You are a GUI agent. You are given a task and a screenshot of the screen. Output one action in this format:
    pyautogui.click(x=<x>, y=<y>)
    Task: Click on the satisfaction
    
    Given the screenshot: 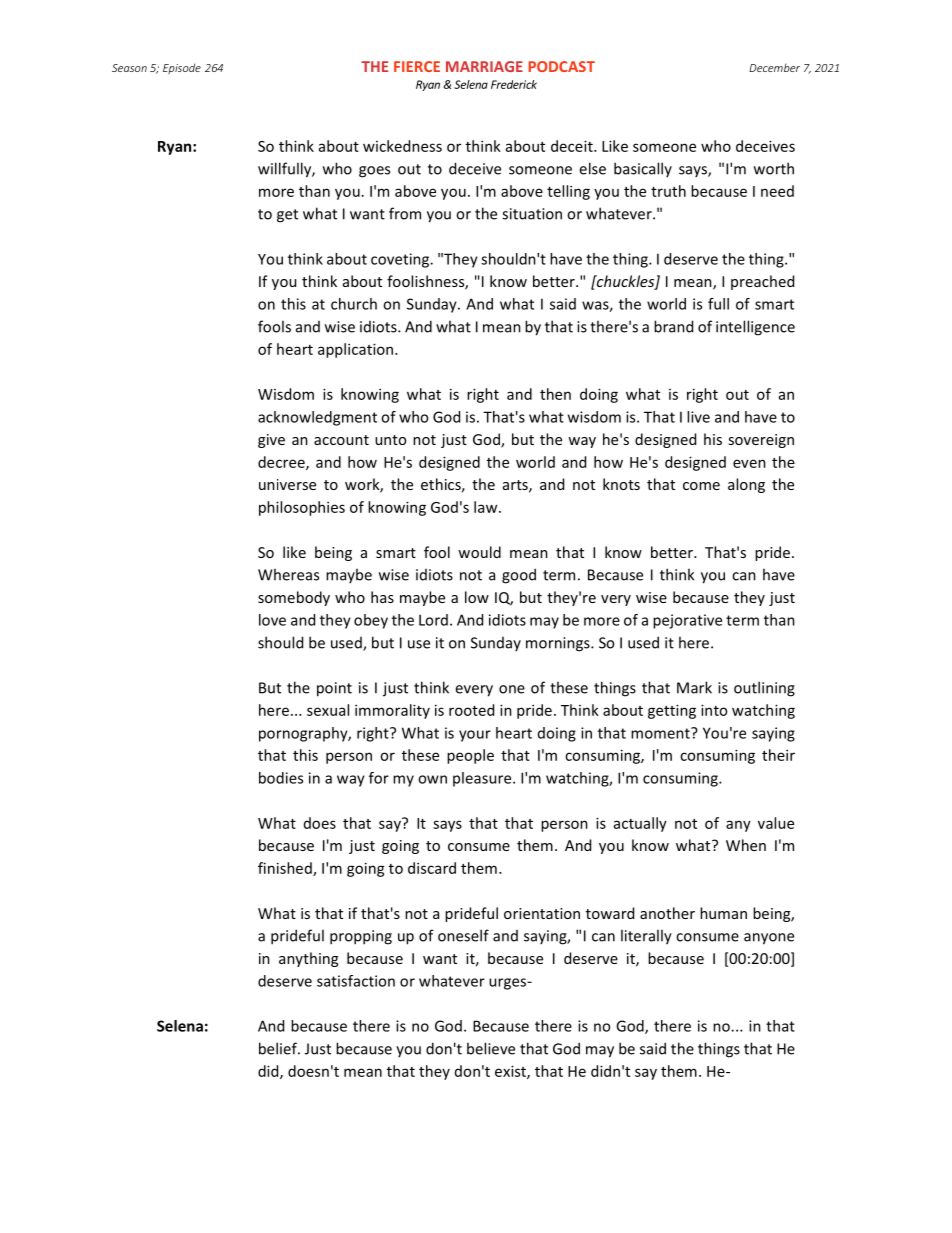 What is the action you would take?
    pyautogui.click(x=356, y=981)
